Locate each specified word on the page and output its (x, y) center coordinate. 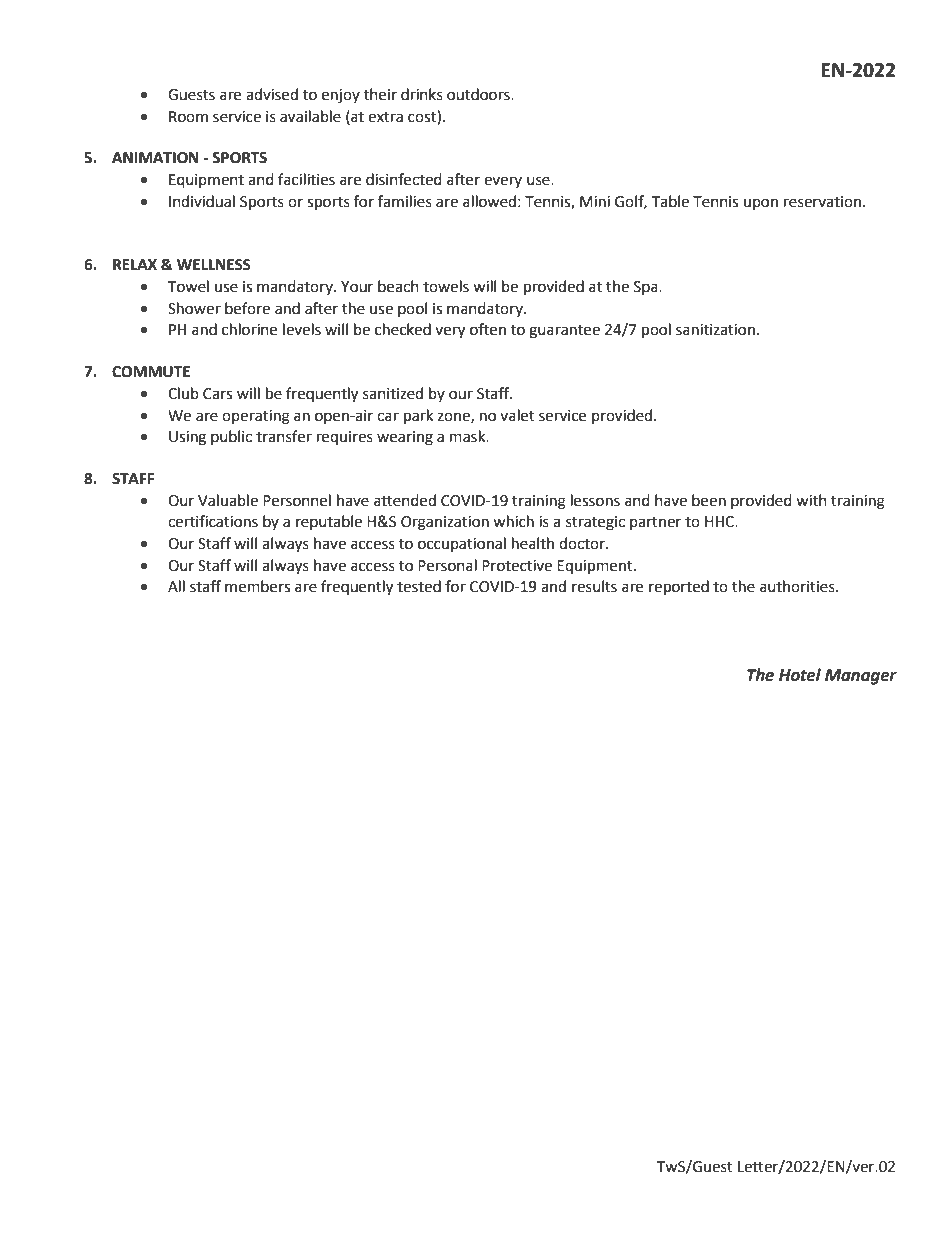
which (513, 521)
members (257, 586)
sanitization (715, 330)
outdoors (479, 94)
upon (761, 204)
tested (419, 586)
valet (517, 415)
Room (188, 117)
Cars (217, 394)
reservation (824, 202)
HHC (720, 522)
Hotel (800, 675)
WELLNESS (214, 265)
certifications (213, 521)
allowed (489, 201)
